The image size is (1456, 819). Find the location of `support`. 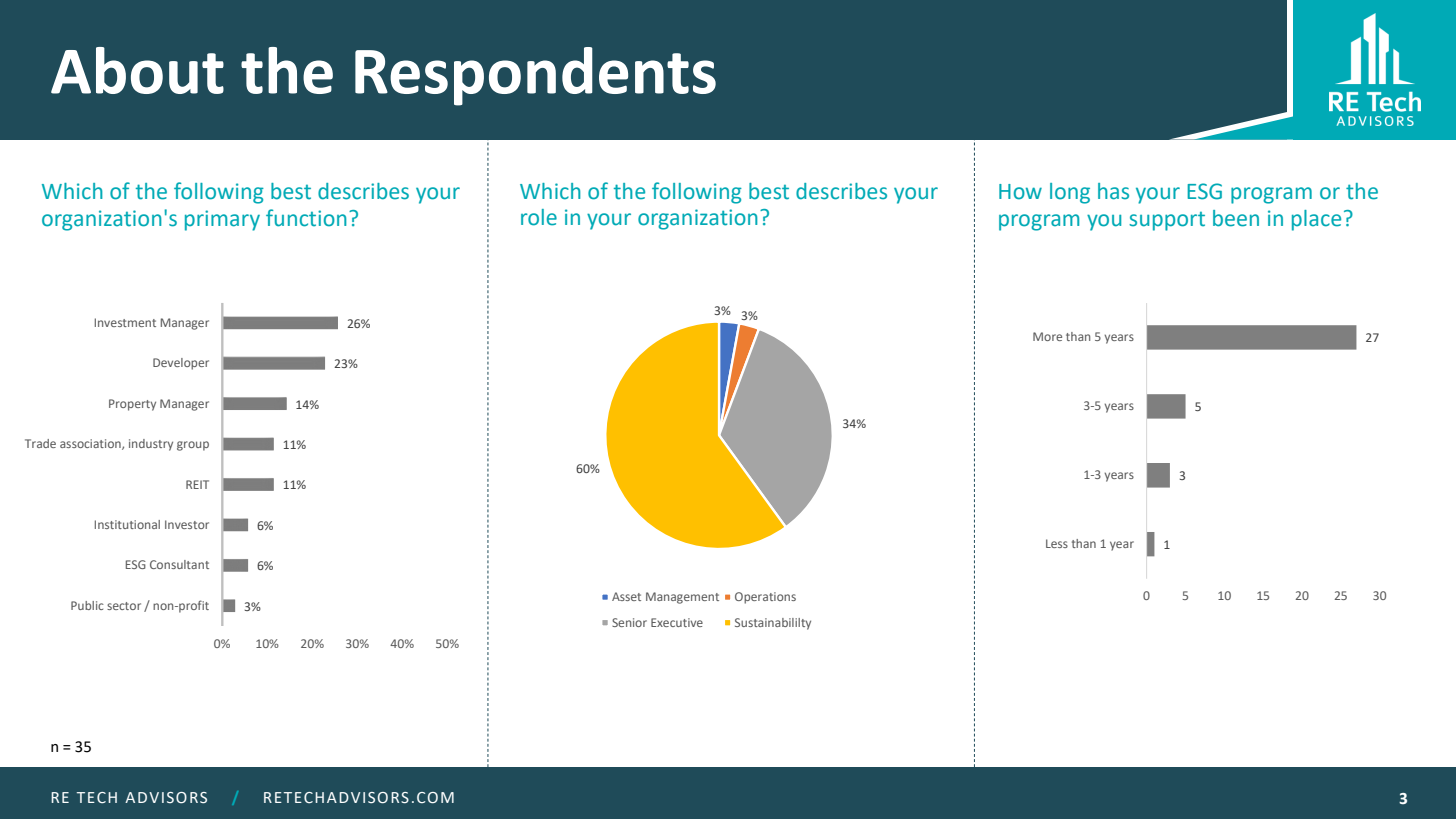

support is located at coordinates (1167, 221).
